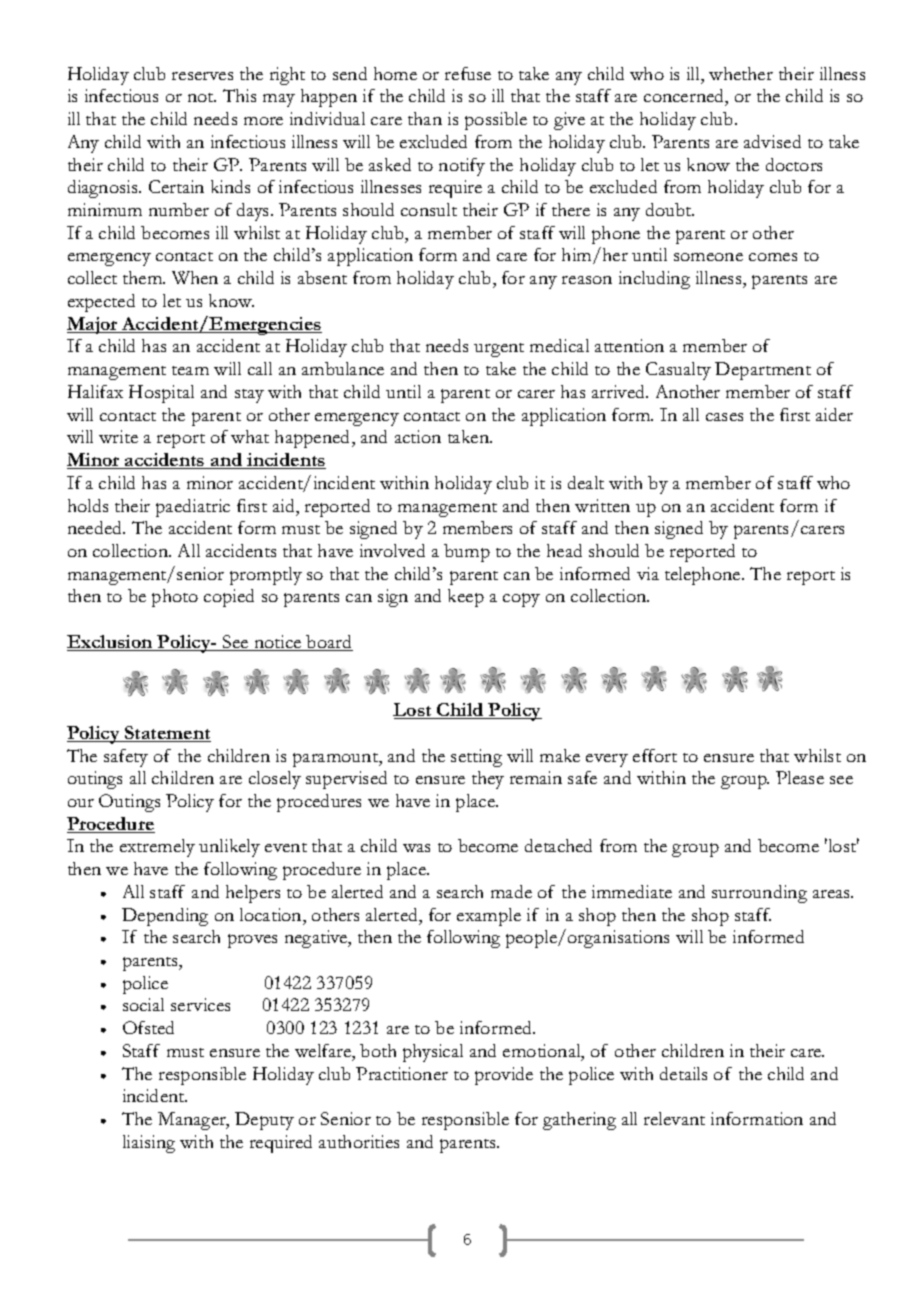 The width and height of the screenshot is (924, 1308). I want to click on setting, so click(476, 758).
